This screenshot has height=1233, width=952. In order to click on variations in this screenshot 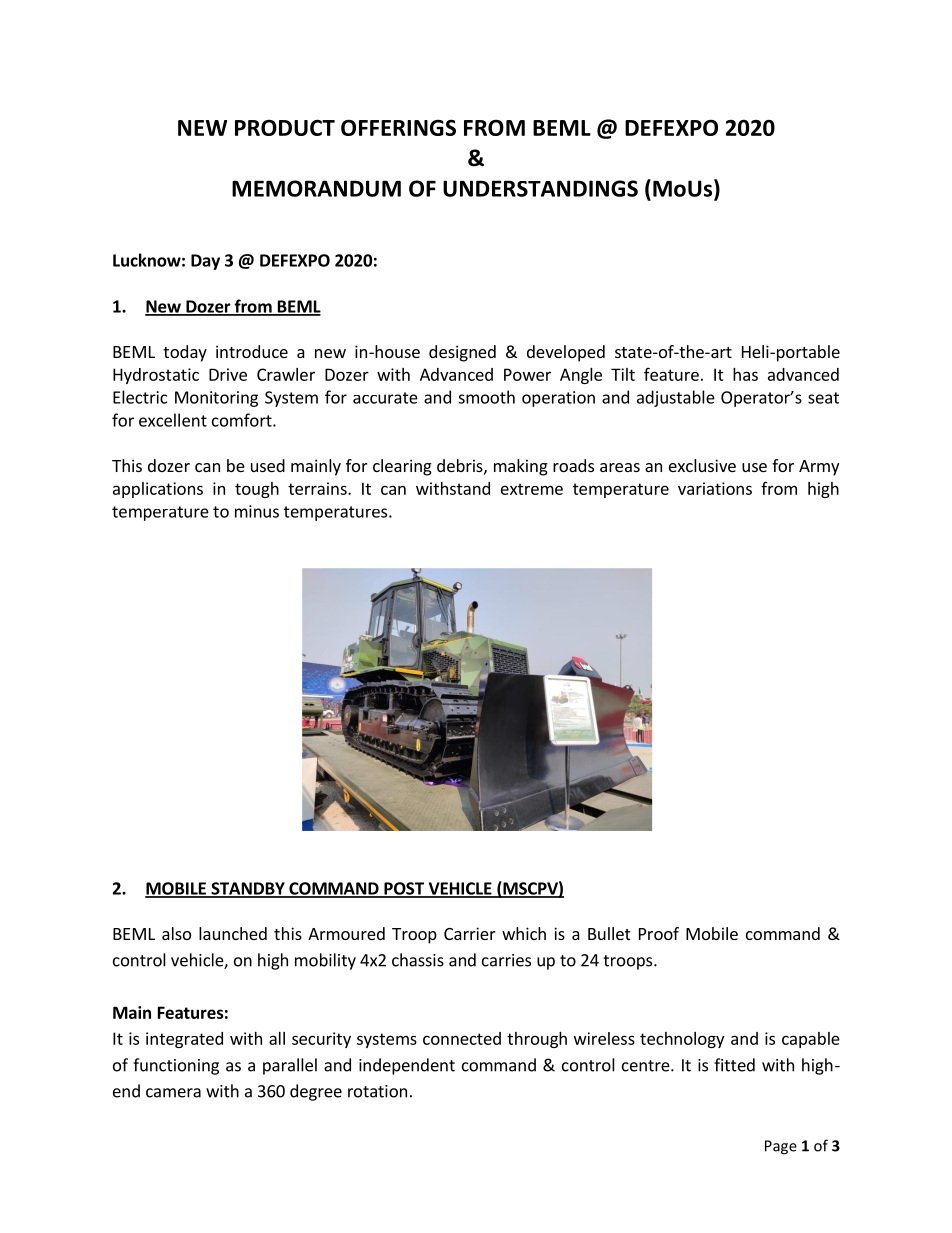, I will do `click(715, 488)`.
